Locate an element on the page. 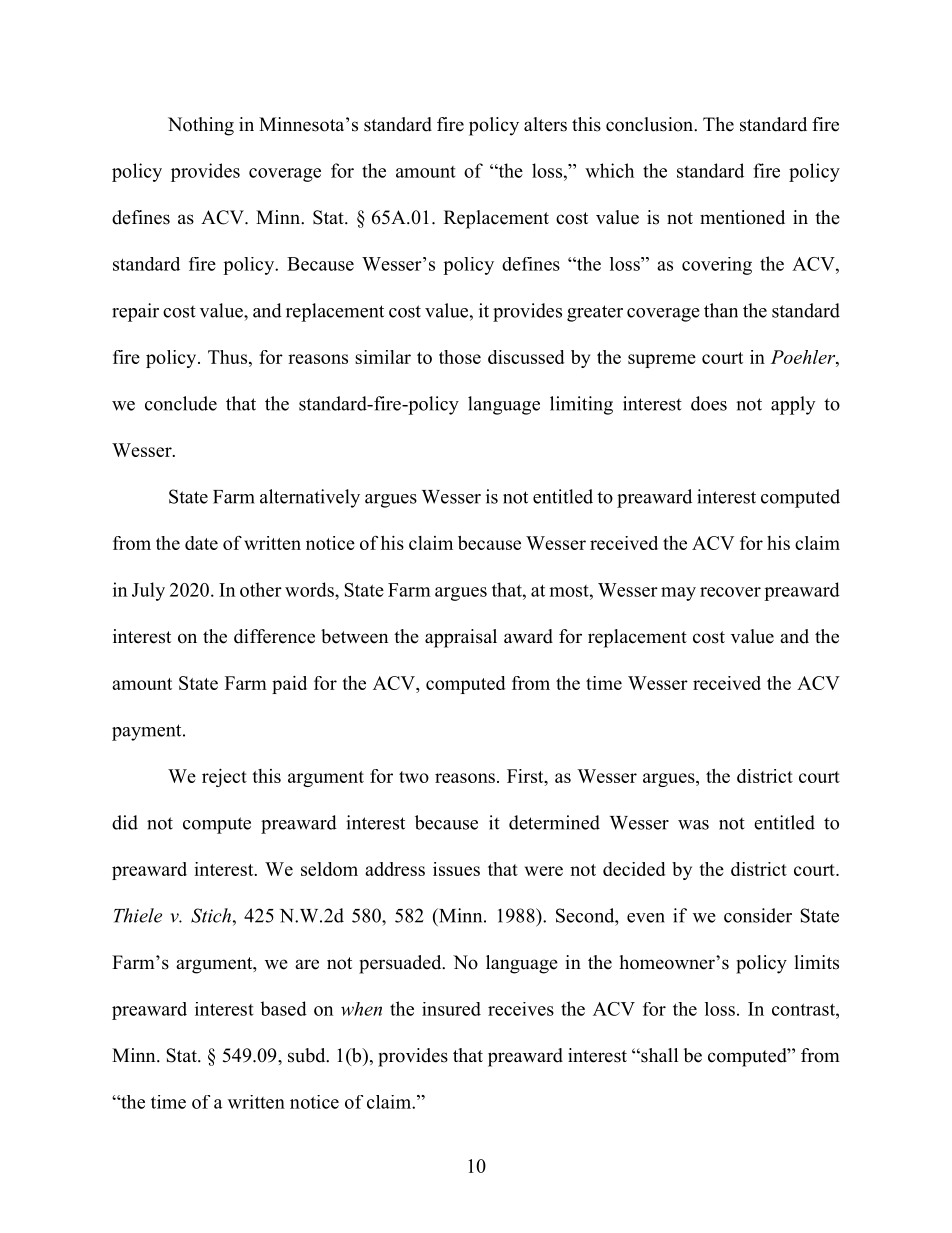 The width and height of the image is (952, 1233). paid is located at coordinates (289, 685).
